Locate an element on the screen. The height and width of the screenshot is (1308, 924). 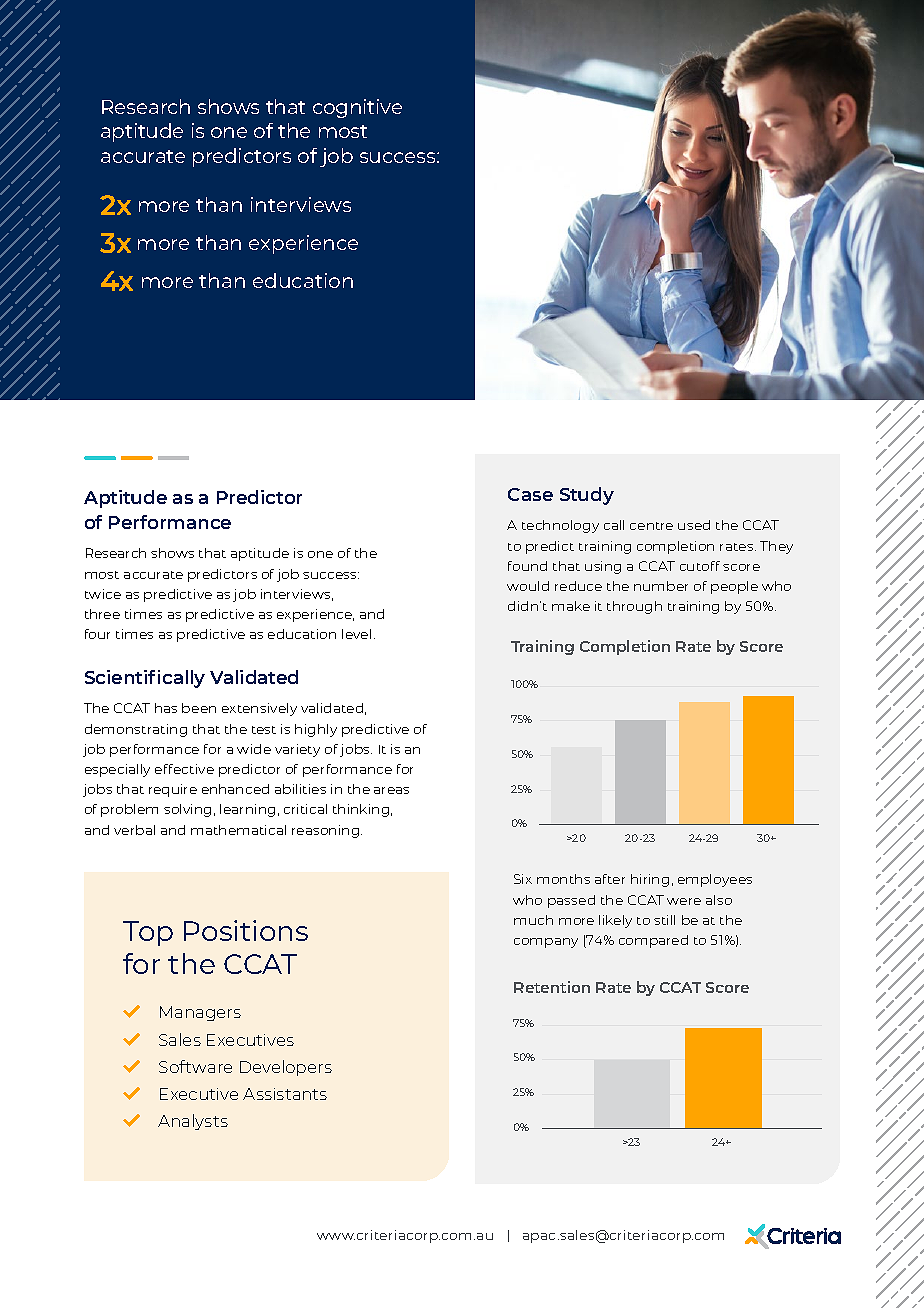
effective is located at coordinates (184, 769).
